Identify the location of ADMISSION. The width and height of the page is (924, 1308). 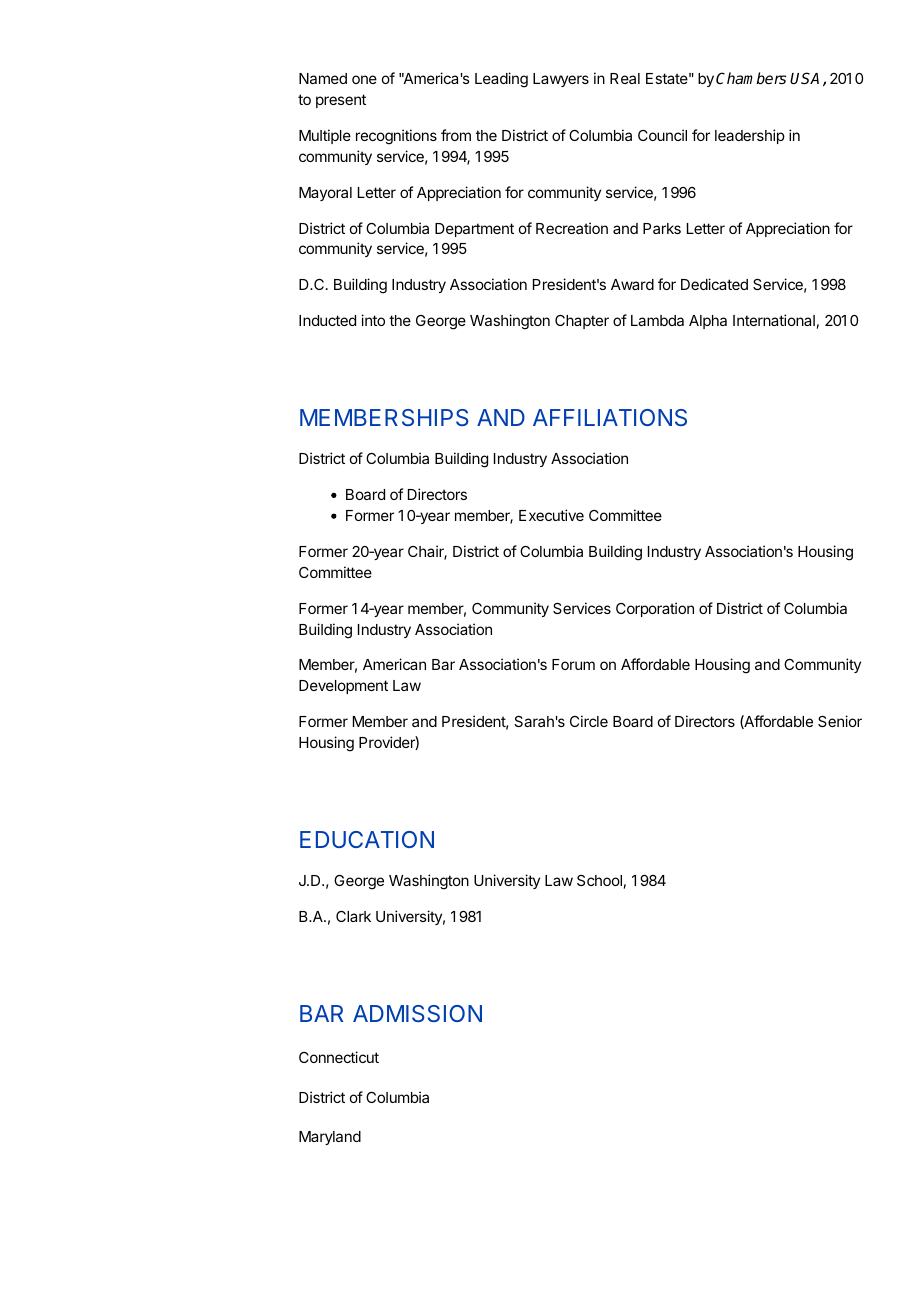
(417, 1013).
